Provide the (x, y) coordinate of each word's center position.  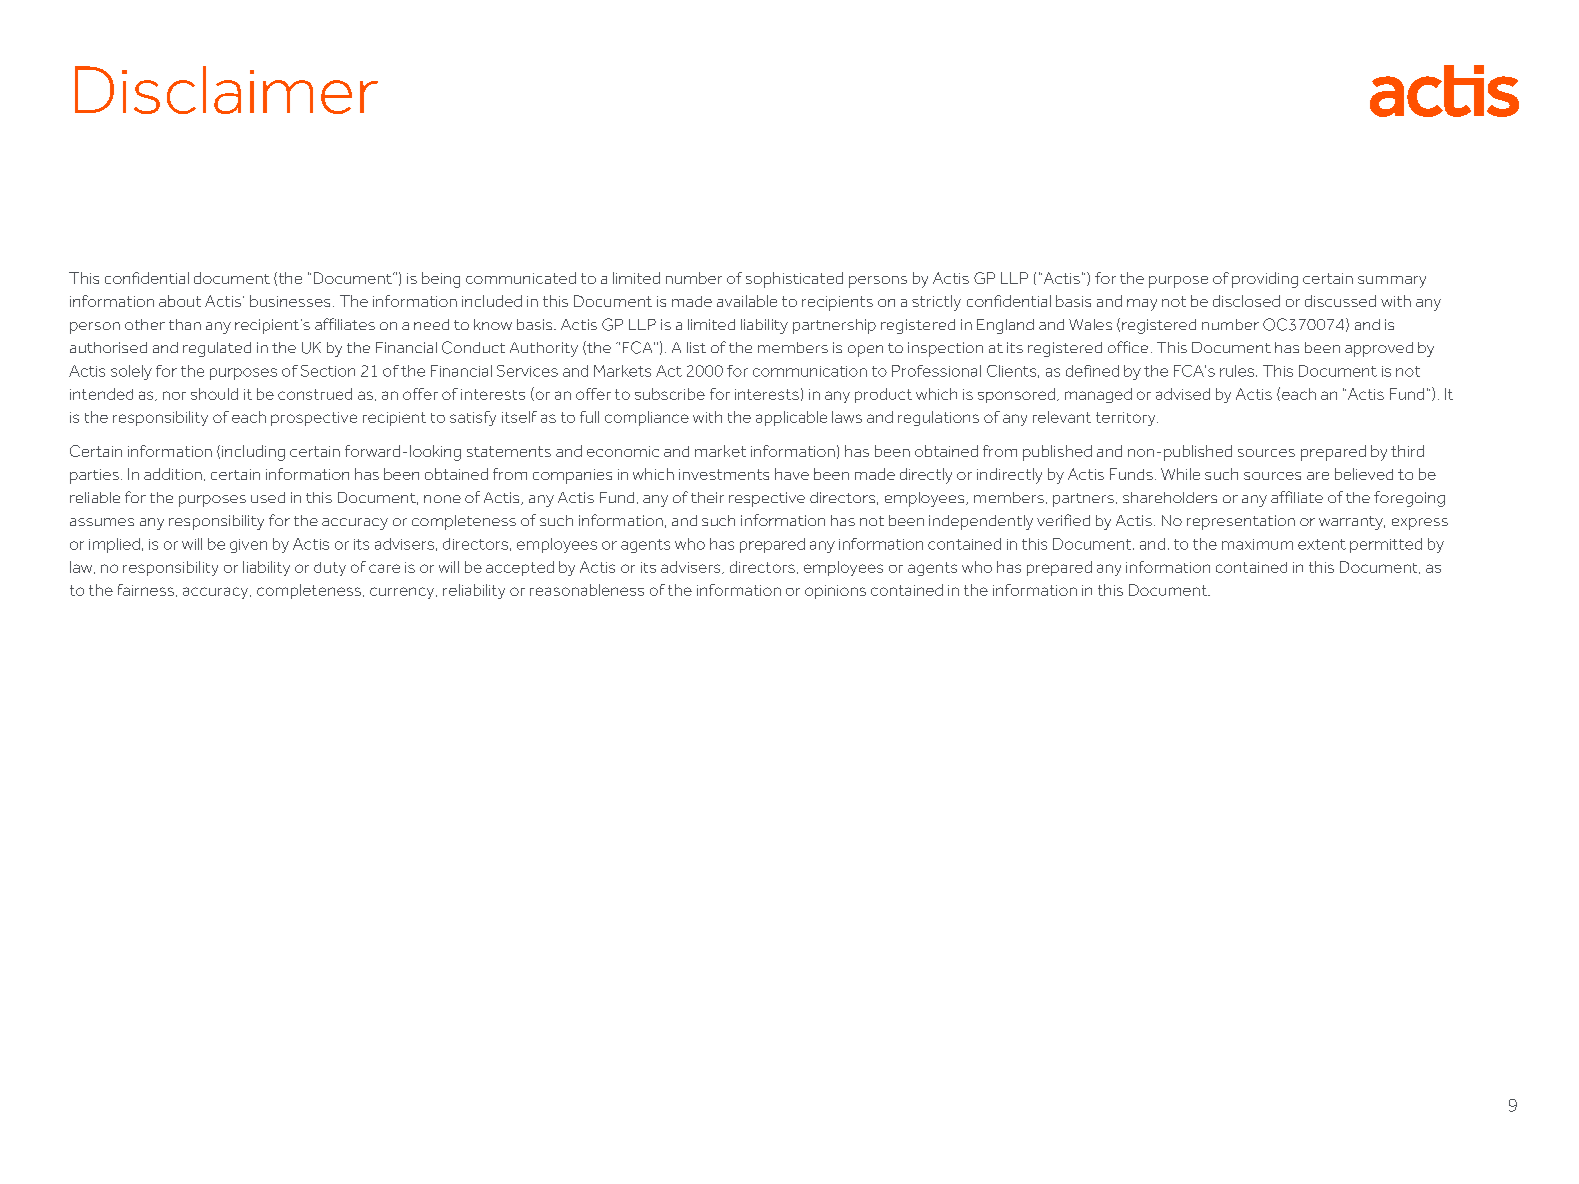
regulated (217, 349)
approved (1379, 349)
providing (1265, 280)
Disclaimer (226, 90)
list (696, 347)
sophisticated (794, 280)
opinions (835, 592)
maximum (1257, 544)
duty (330, 569)
